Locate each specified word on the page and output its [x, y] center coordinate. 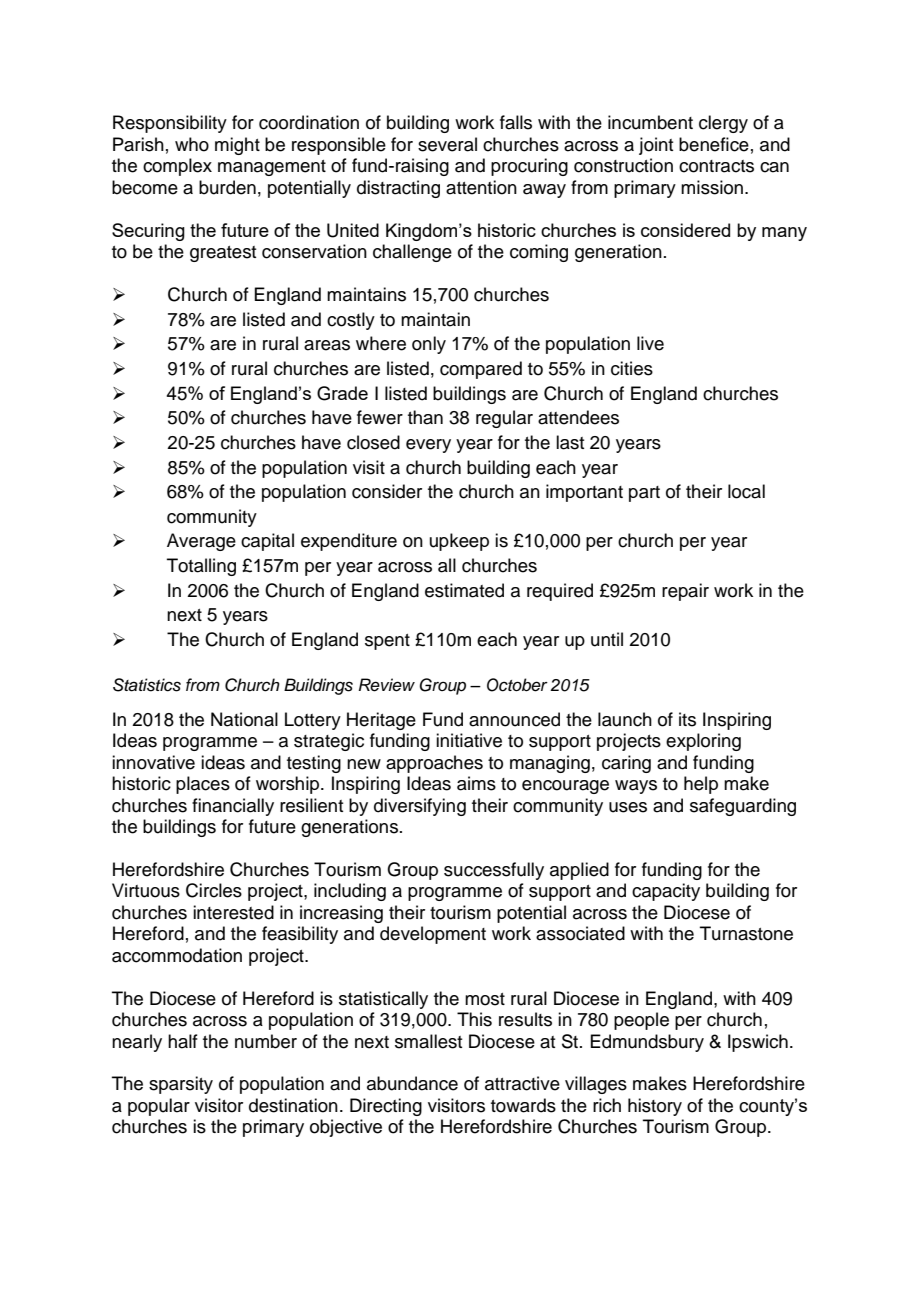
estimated [464, 590]
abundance [412, 1083]
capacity [666, 892]
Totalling [201, 567]
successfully [494, 871]
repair [685, 592]
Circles [214, 890]
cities [632, 368]
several [447, 144]
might [237, 146]
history [655, 1107]
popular [159, 1107]
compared [481, 370]
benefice [714, 144]
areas [327, 345]
